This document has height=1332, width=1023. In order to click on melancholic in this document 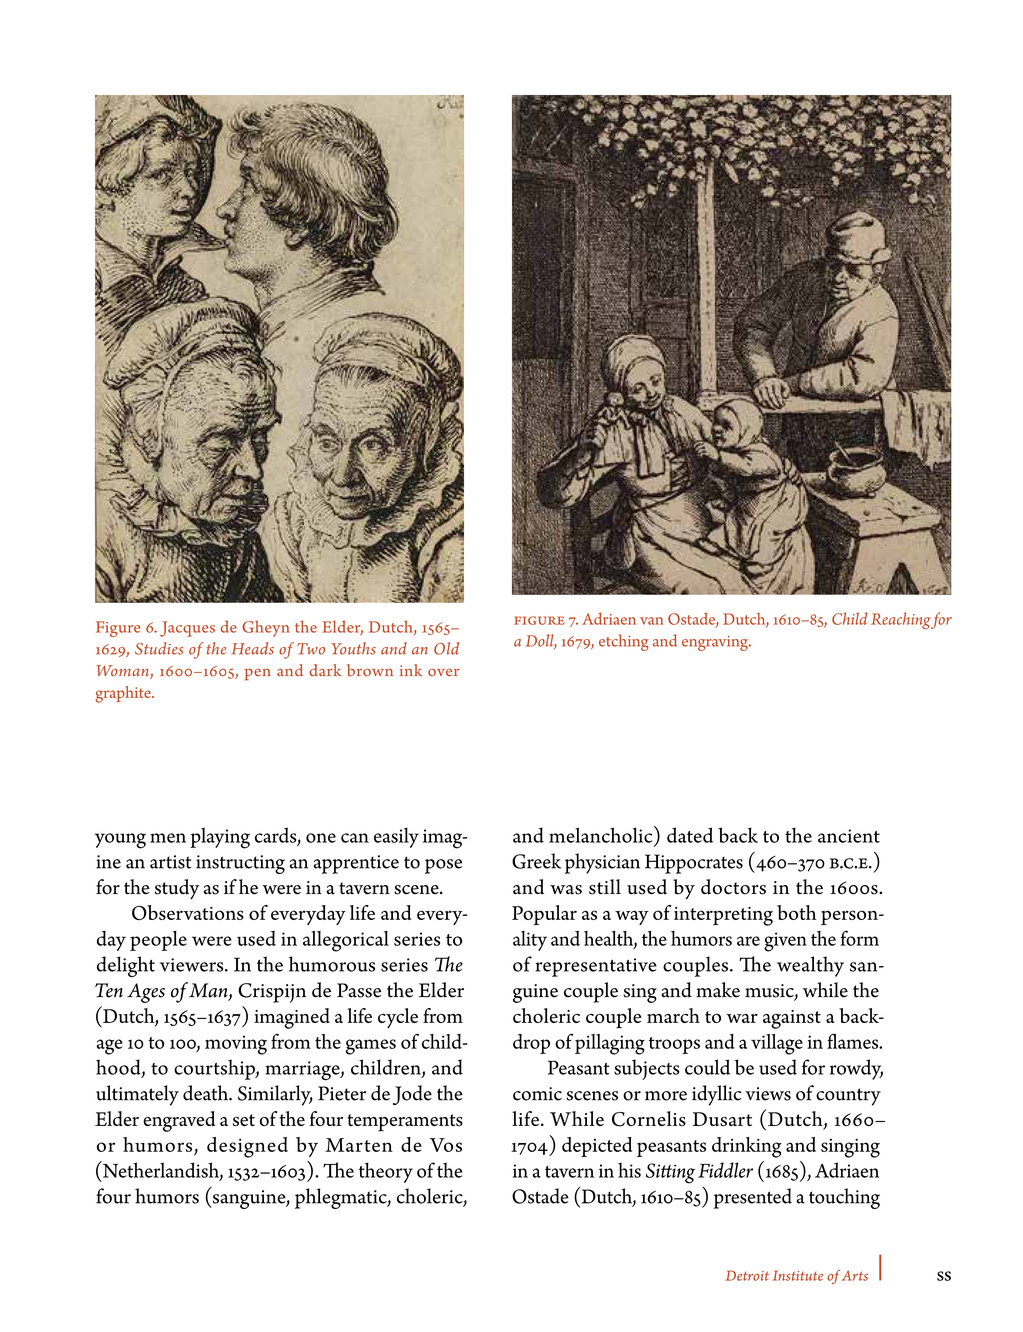, I will do `click(602, 834)`.
